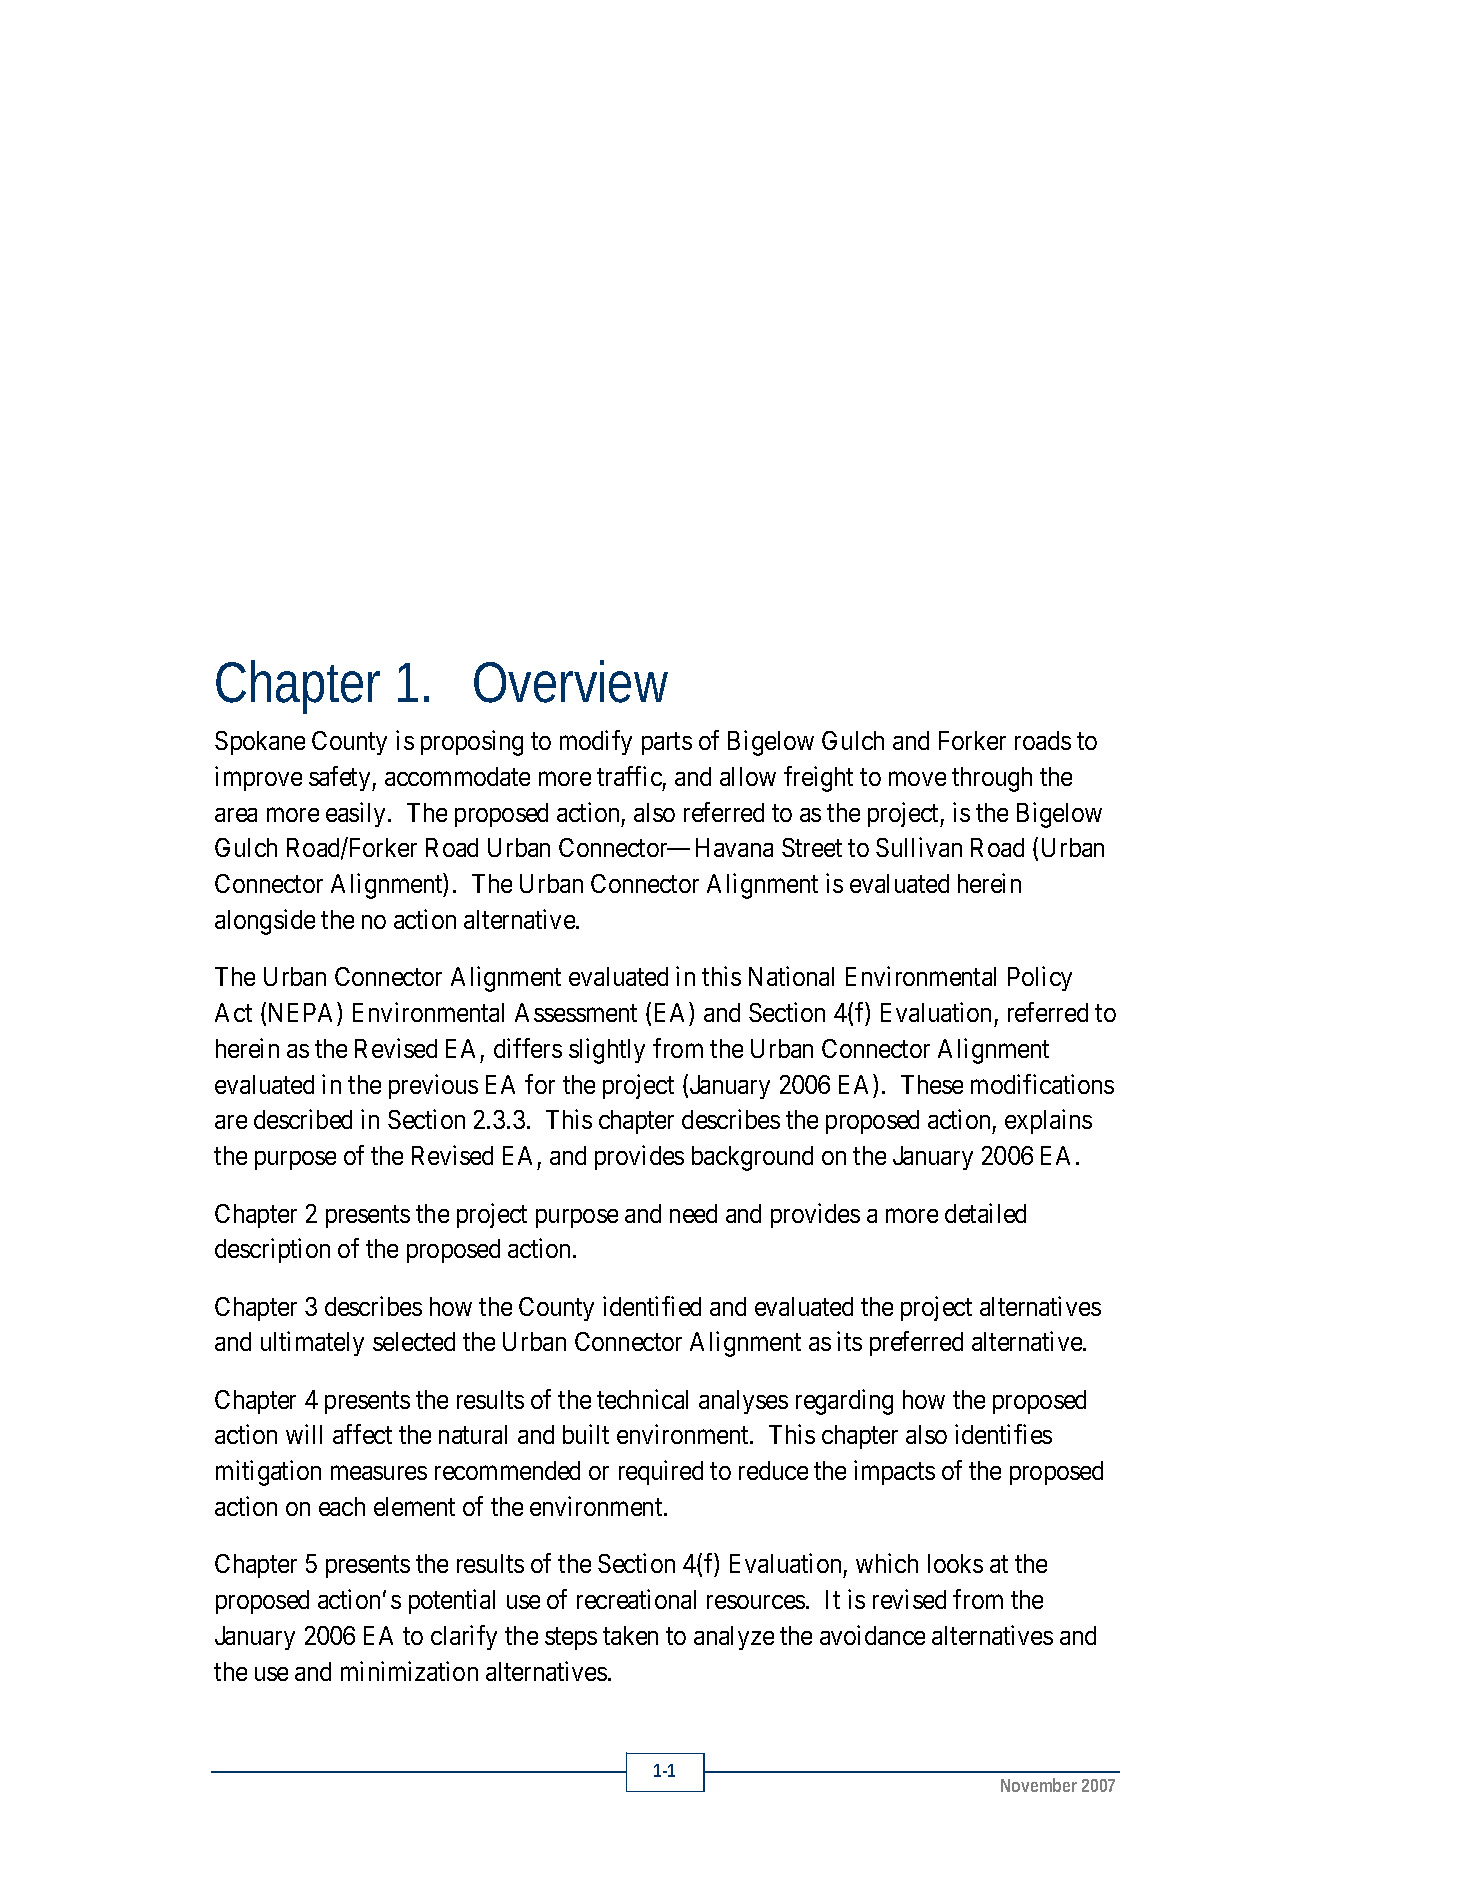 This screenshot has height=1890, width=1460. Describe the element at coordinates (629, 776) in the screenshot. I see `traffic` at that location.
